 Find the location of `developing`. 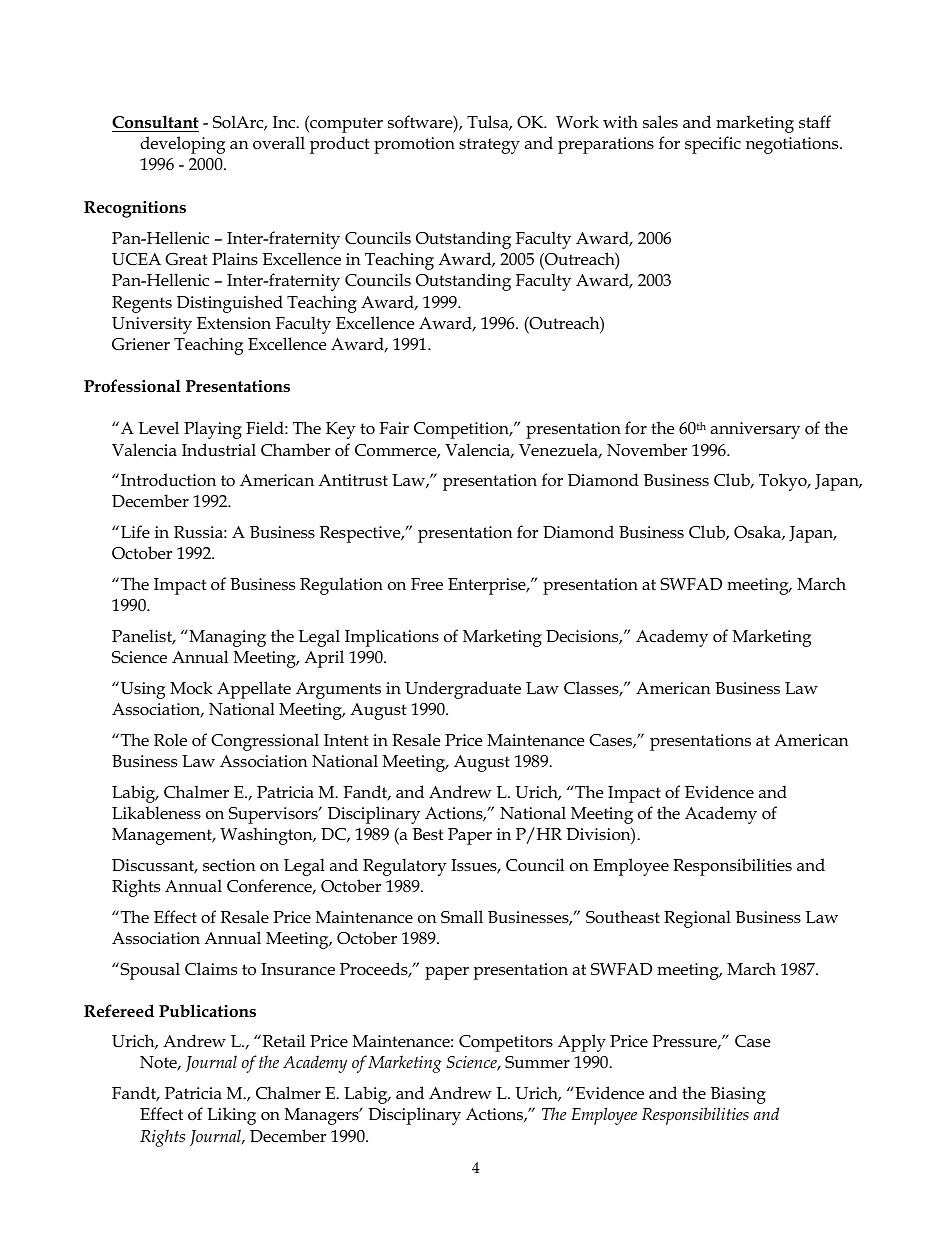

developing is located at coordinates (182, 145).
